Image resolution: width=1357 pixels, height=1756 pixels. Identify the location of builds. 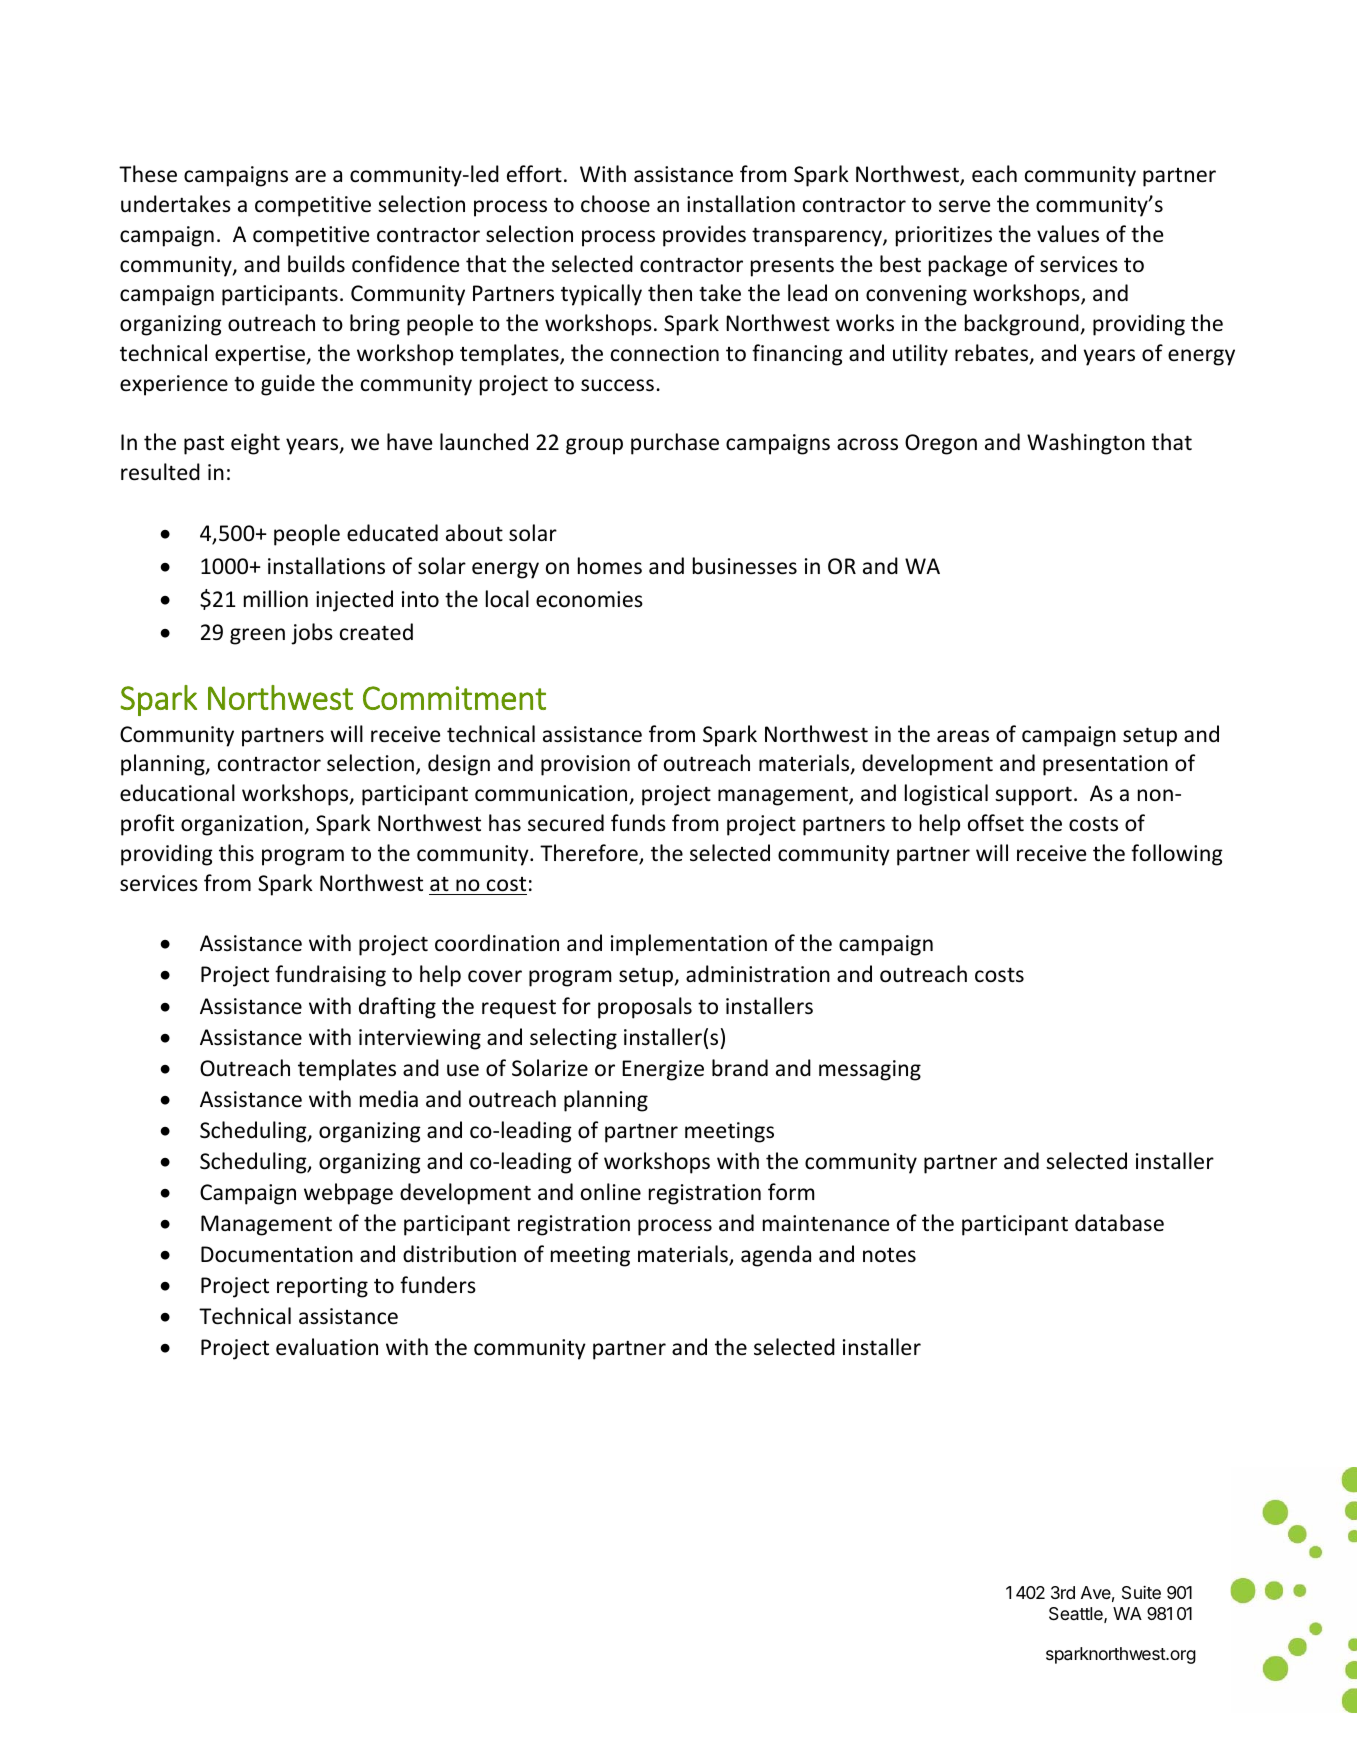
(316, 264).
